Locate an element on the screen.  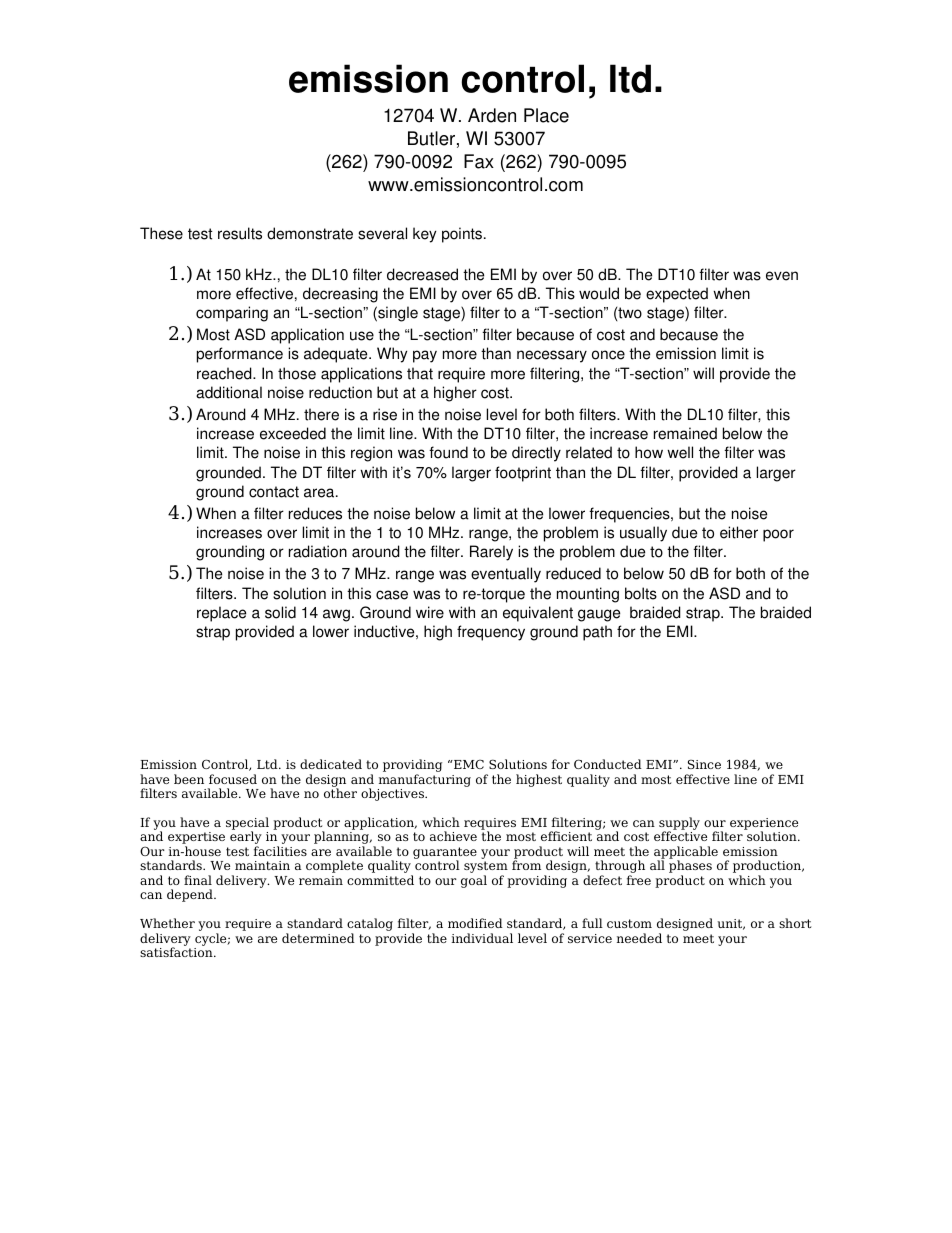
depend is located at coordinates (191, 895).
